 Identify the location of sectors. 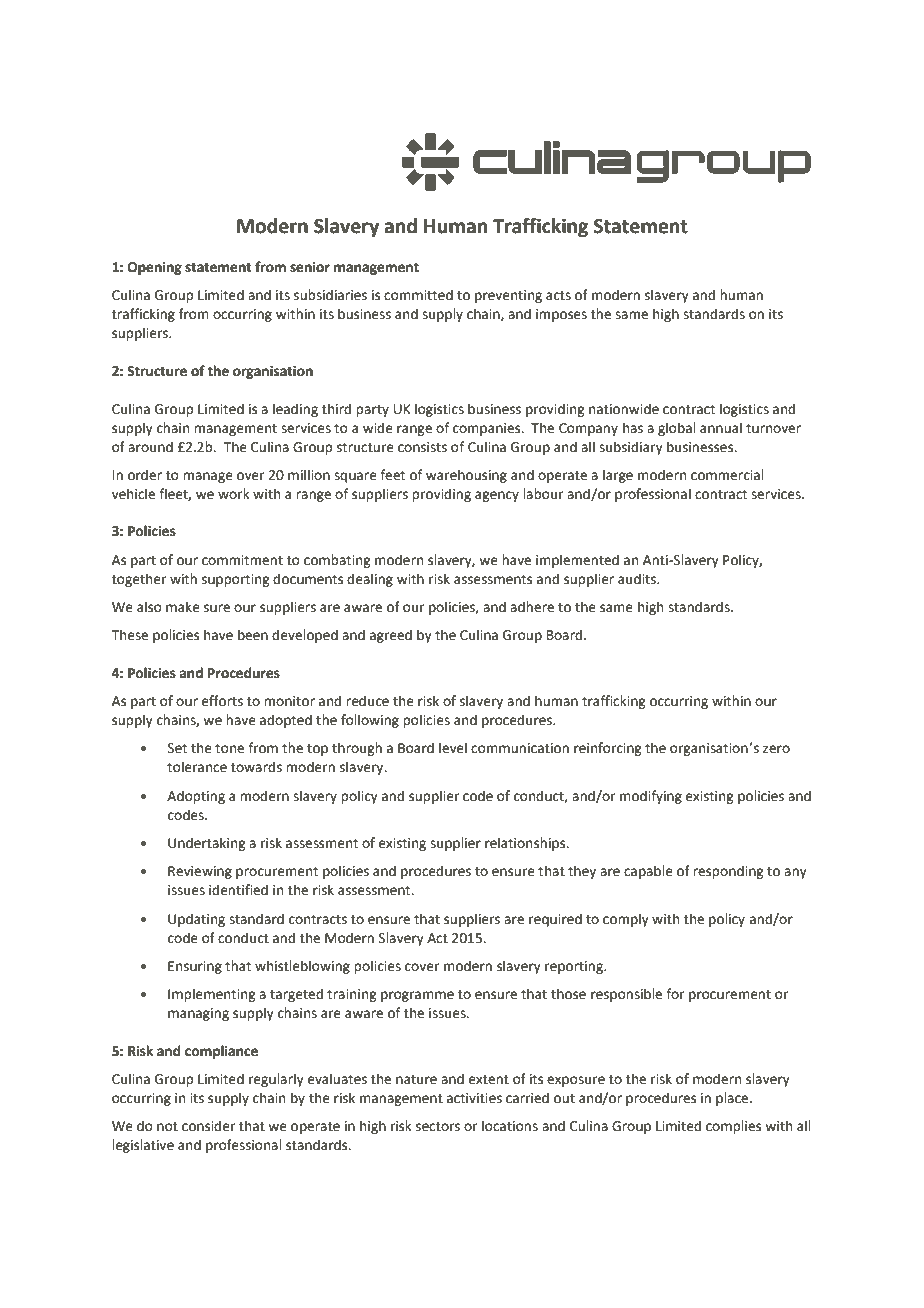
(438, 1127).
